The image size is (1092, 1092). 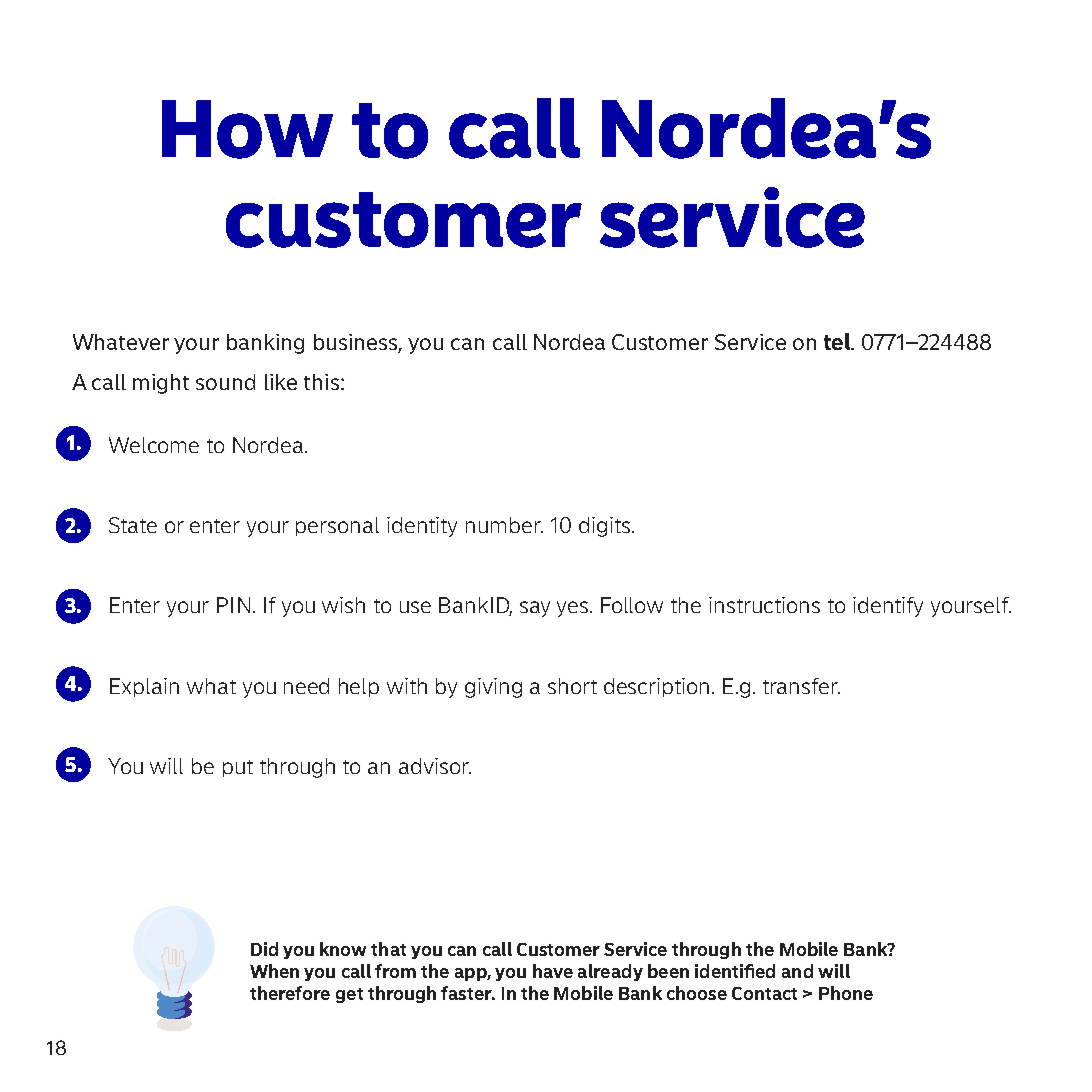 What do you see at coordinates (321, 382) in the document?
I see `this` at bounding box center [321, 382].
